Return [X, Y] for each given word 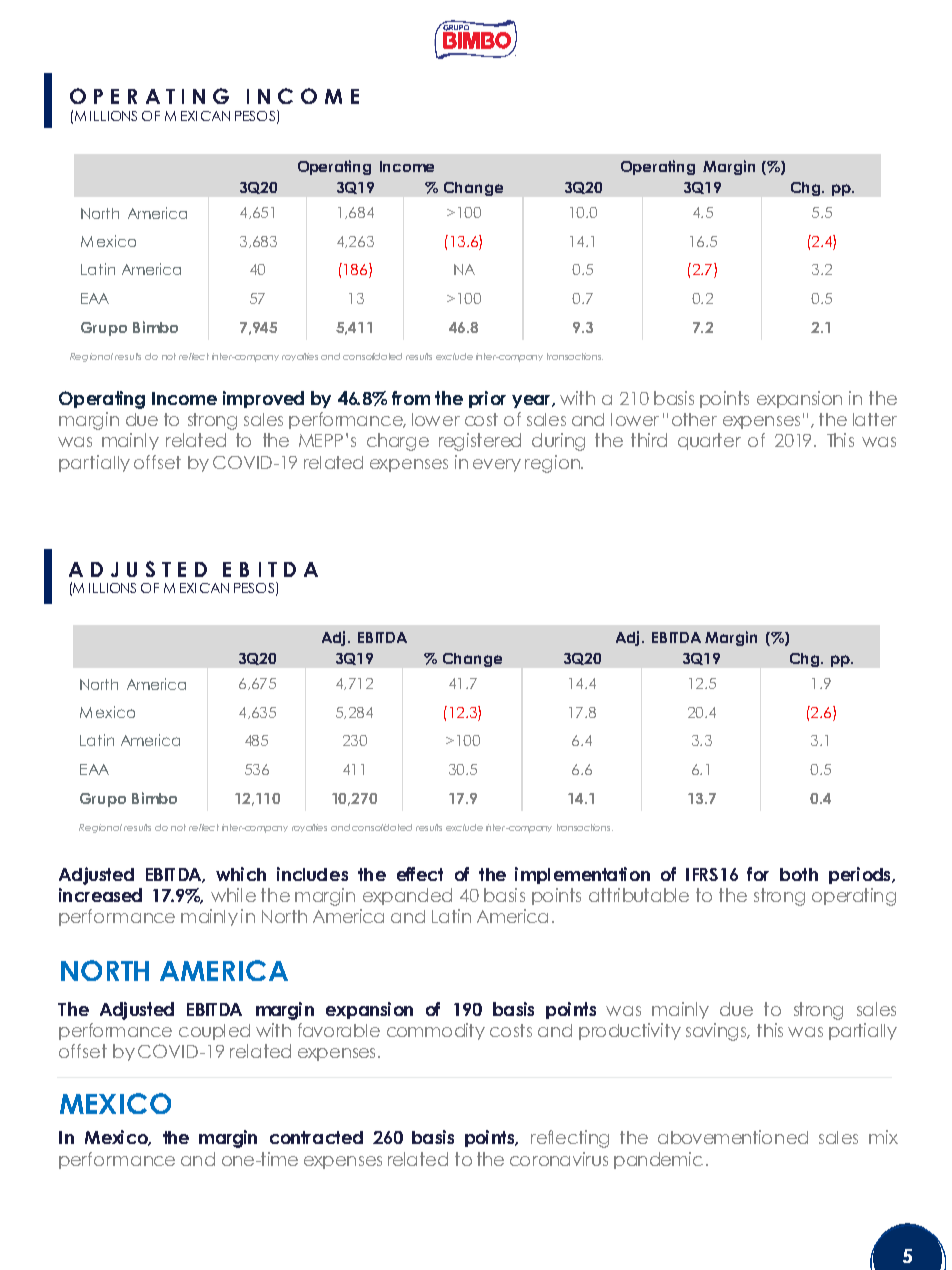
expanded [407, 896]
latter [875, 419]
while [233, 895]
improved [263, 399]
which [241, 874]
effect [420, 874]
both [799, 874]
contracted [316, 1137]
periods [861, 875]
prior [487, 399]
